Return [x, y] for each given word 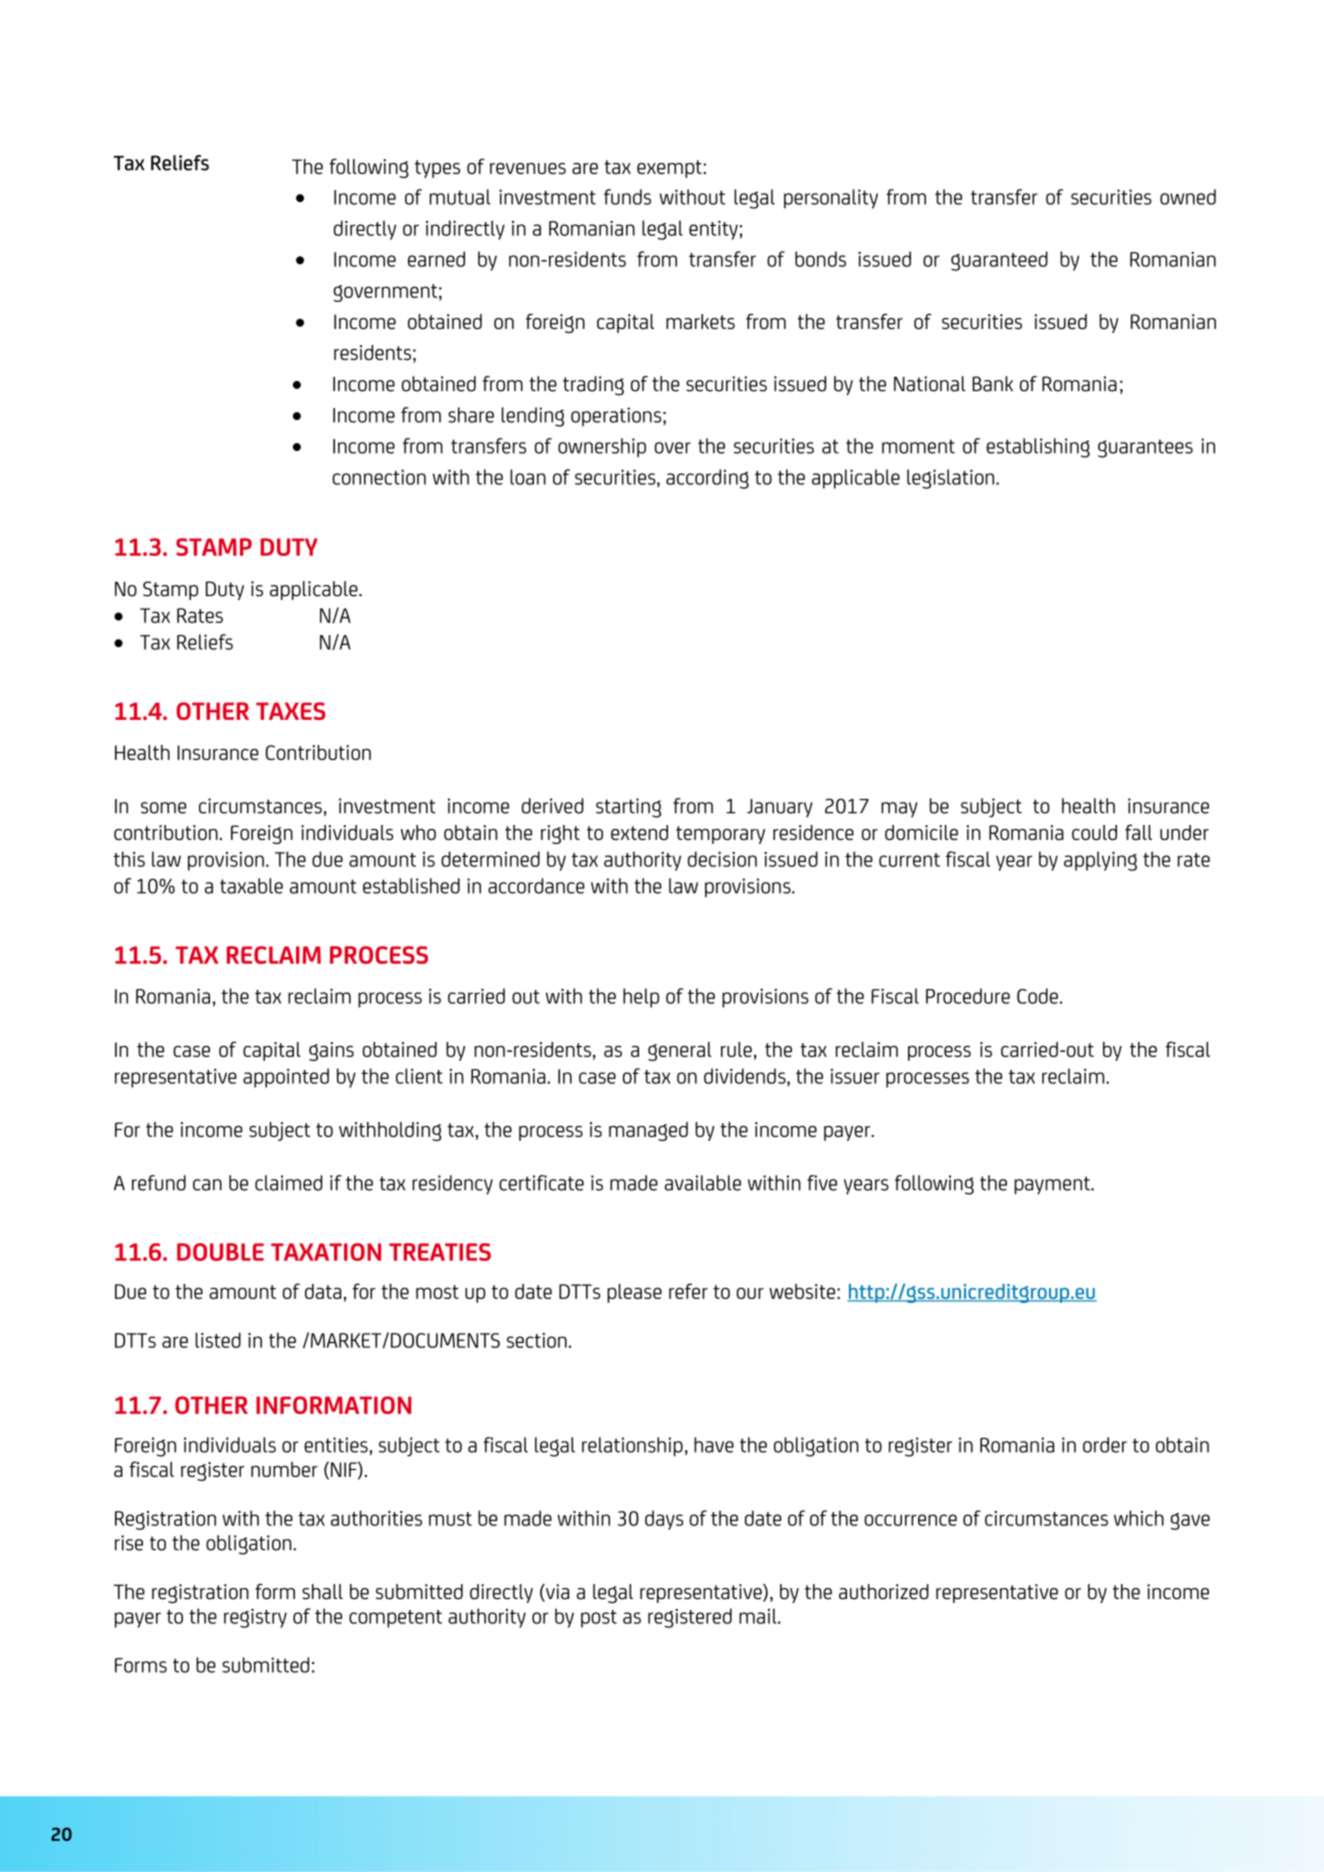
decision [722, 859]
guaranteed [999, 261]
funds [627, 197]
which [1139, 1518]
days [664, 1520]
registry [255, 1618]
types [437, 169]
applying [1100, 861]
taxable [251, 886]
